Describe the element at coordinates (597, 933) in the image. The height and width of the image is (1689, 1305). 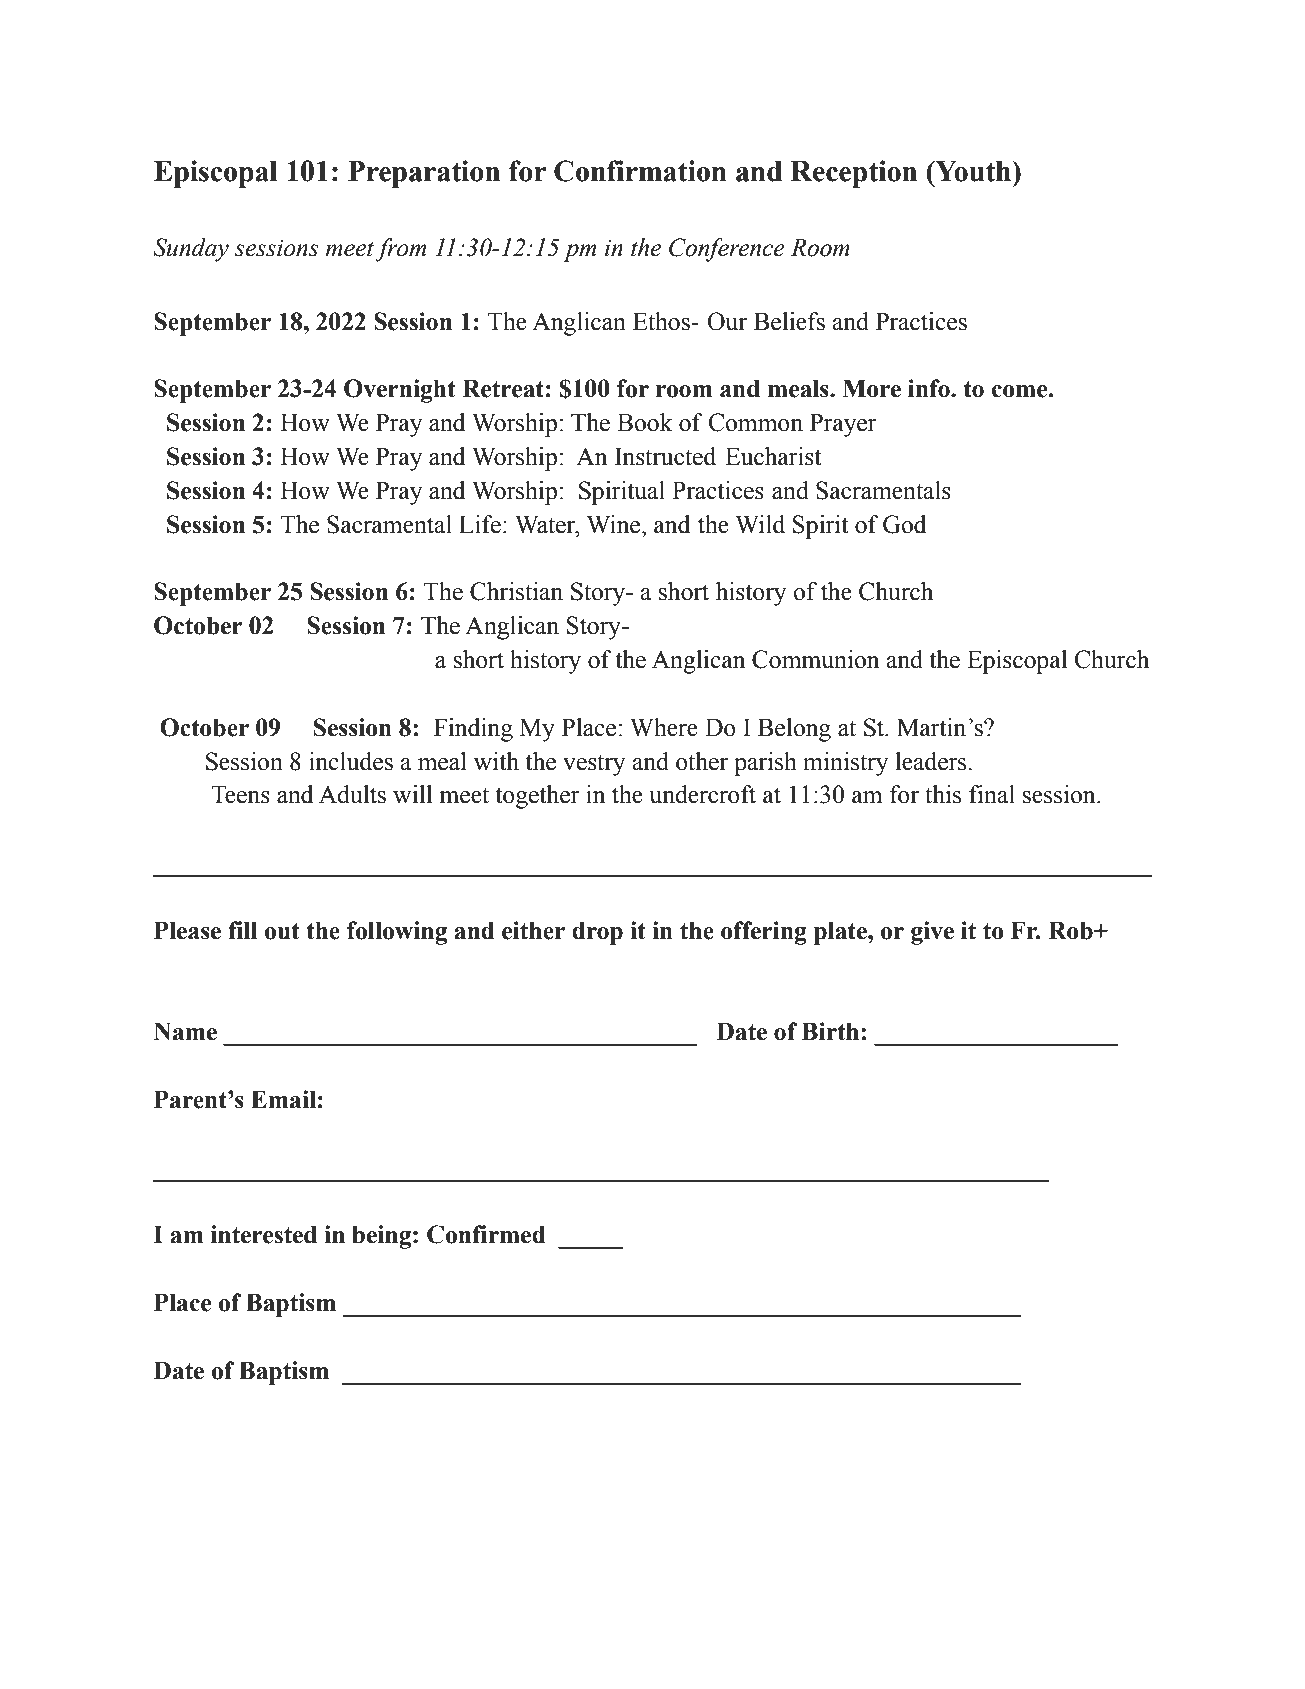
I see `drop` at that location.
